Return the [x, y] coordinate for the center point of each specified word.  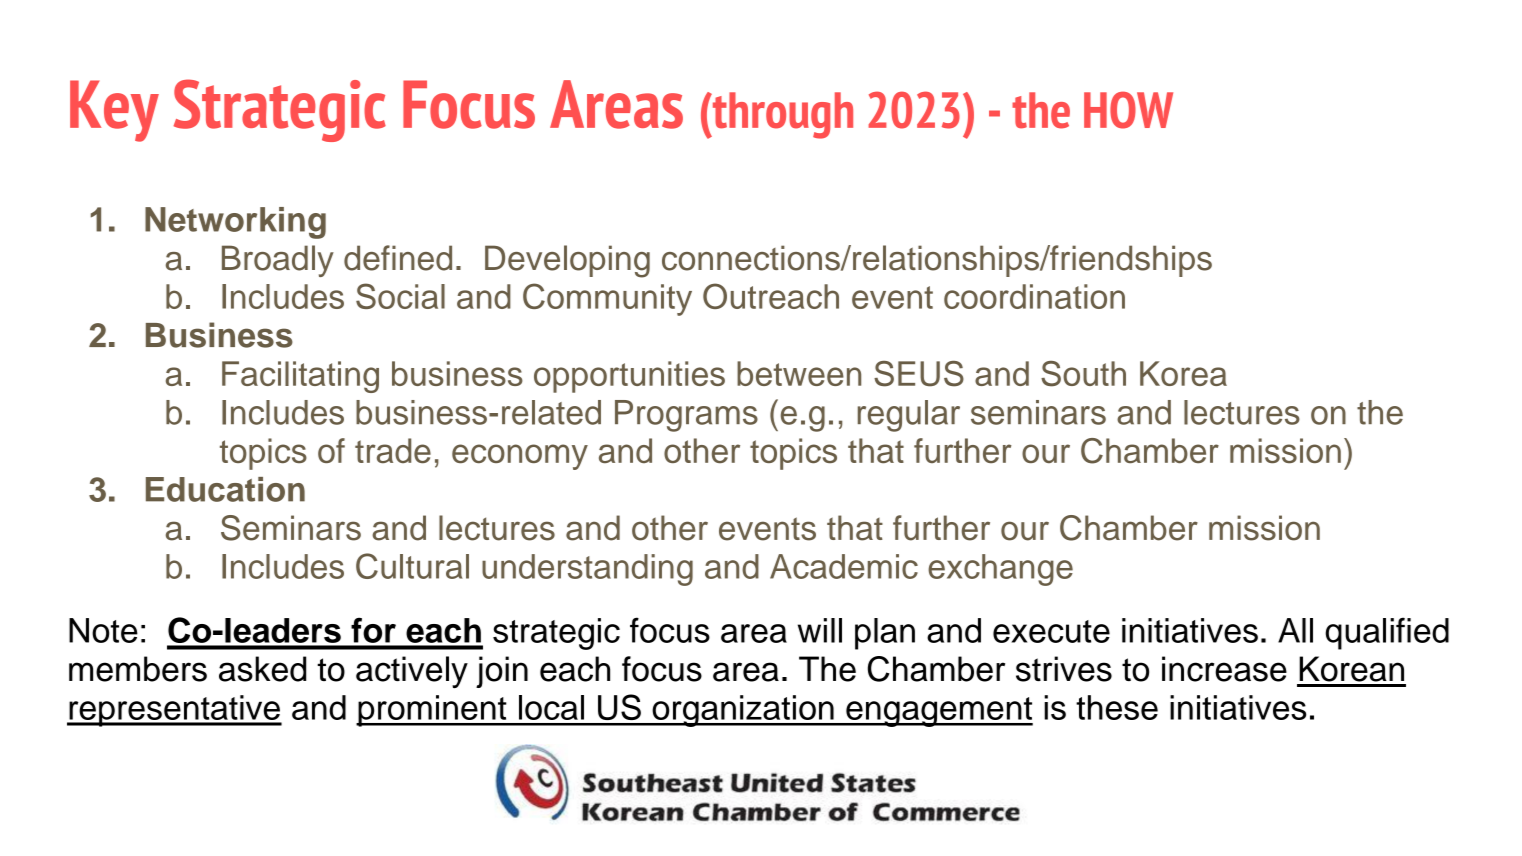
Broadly [278, 261]
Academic [844, 566]
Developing [567, 261]
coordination [1034, 296]
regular [909, 416]
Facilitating [300, 377]
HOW [1128, 110]
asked [262, 669]
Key [114, 111]
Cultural [412, 566]
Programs [686, 416]
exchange [1000, 570]
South [1083, 374]
